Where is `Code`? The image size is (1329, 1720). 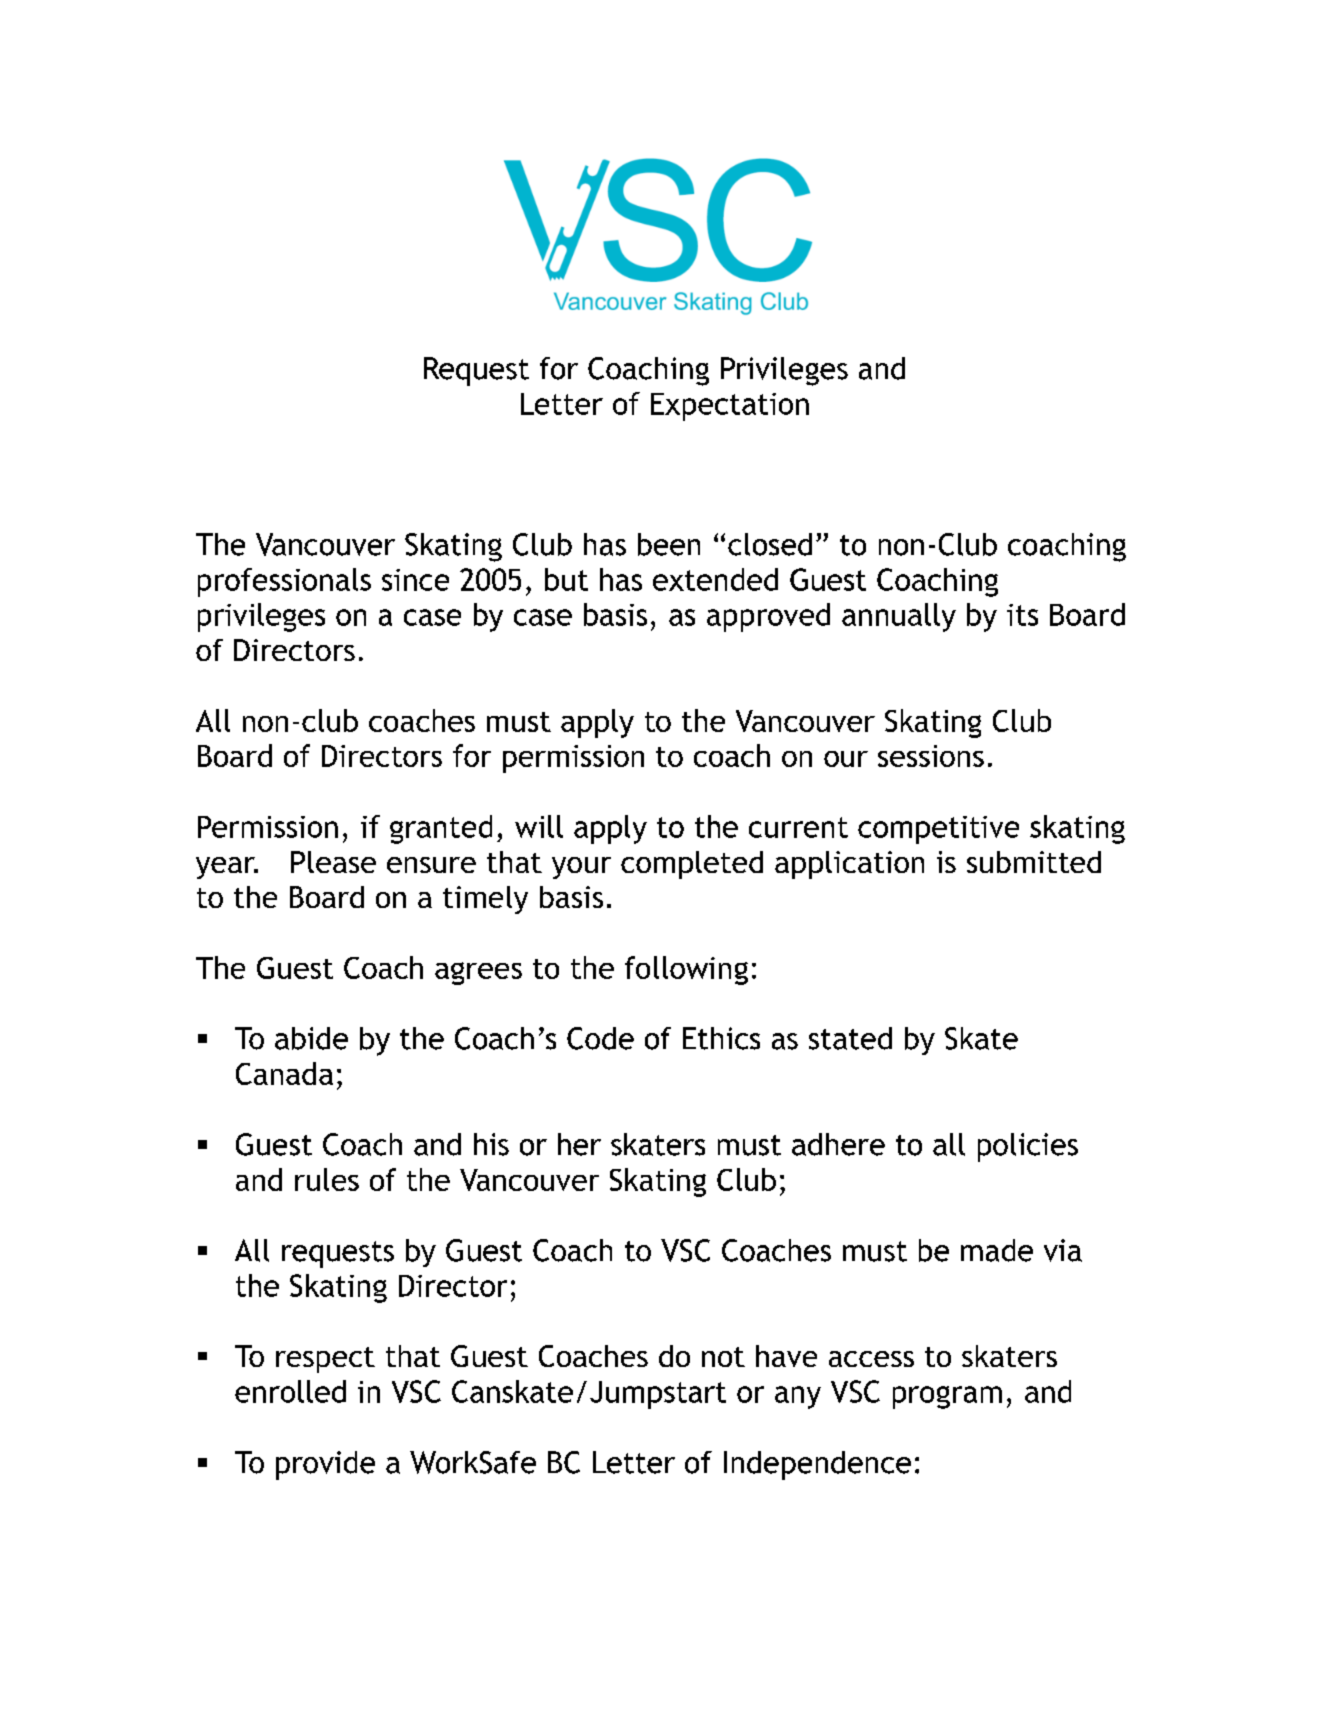 Code is located at coordinates (600, 1038).
